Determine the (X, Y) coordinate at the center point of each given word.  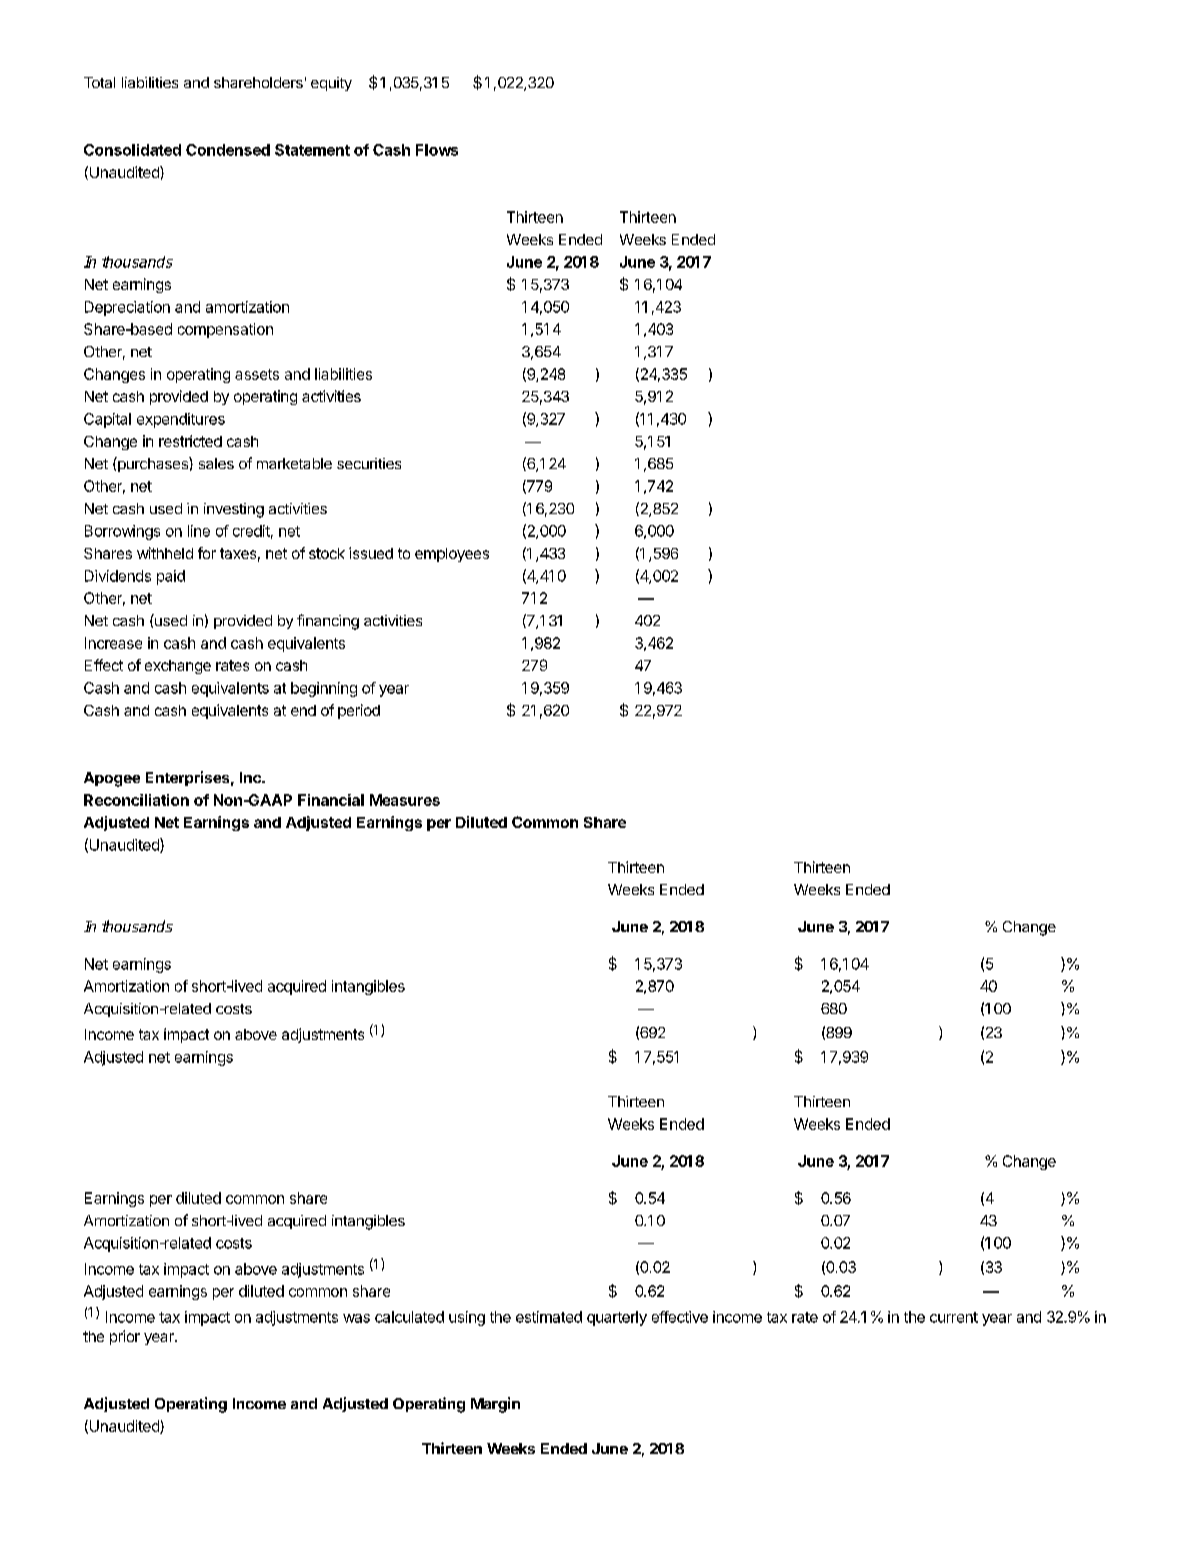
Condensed (228, 150)
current (954, 1317)
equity (331, 84)
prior (125, 1337)
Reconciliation (136, 800)
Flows (437, 150)
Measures (405, 800)
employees (452, 555)
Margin (495, 1405)
